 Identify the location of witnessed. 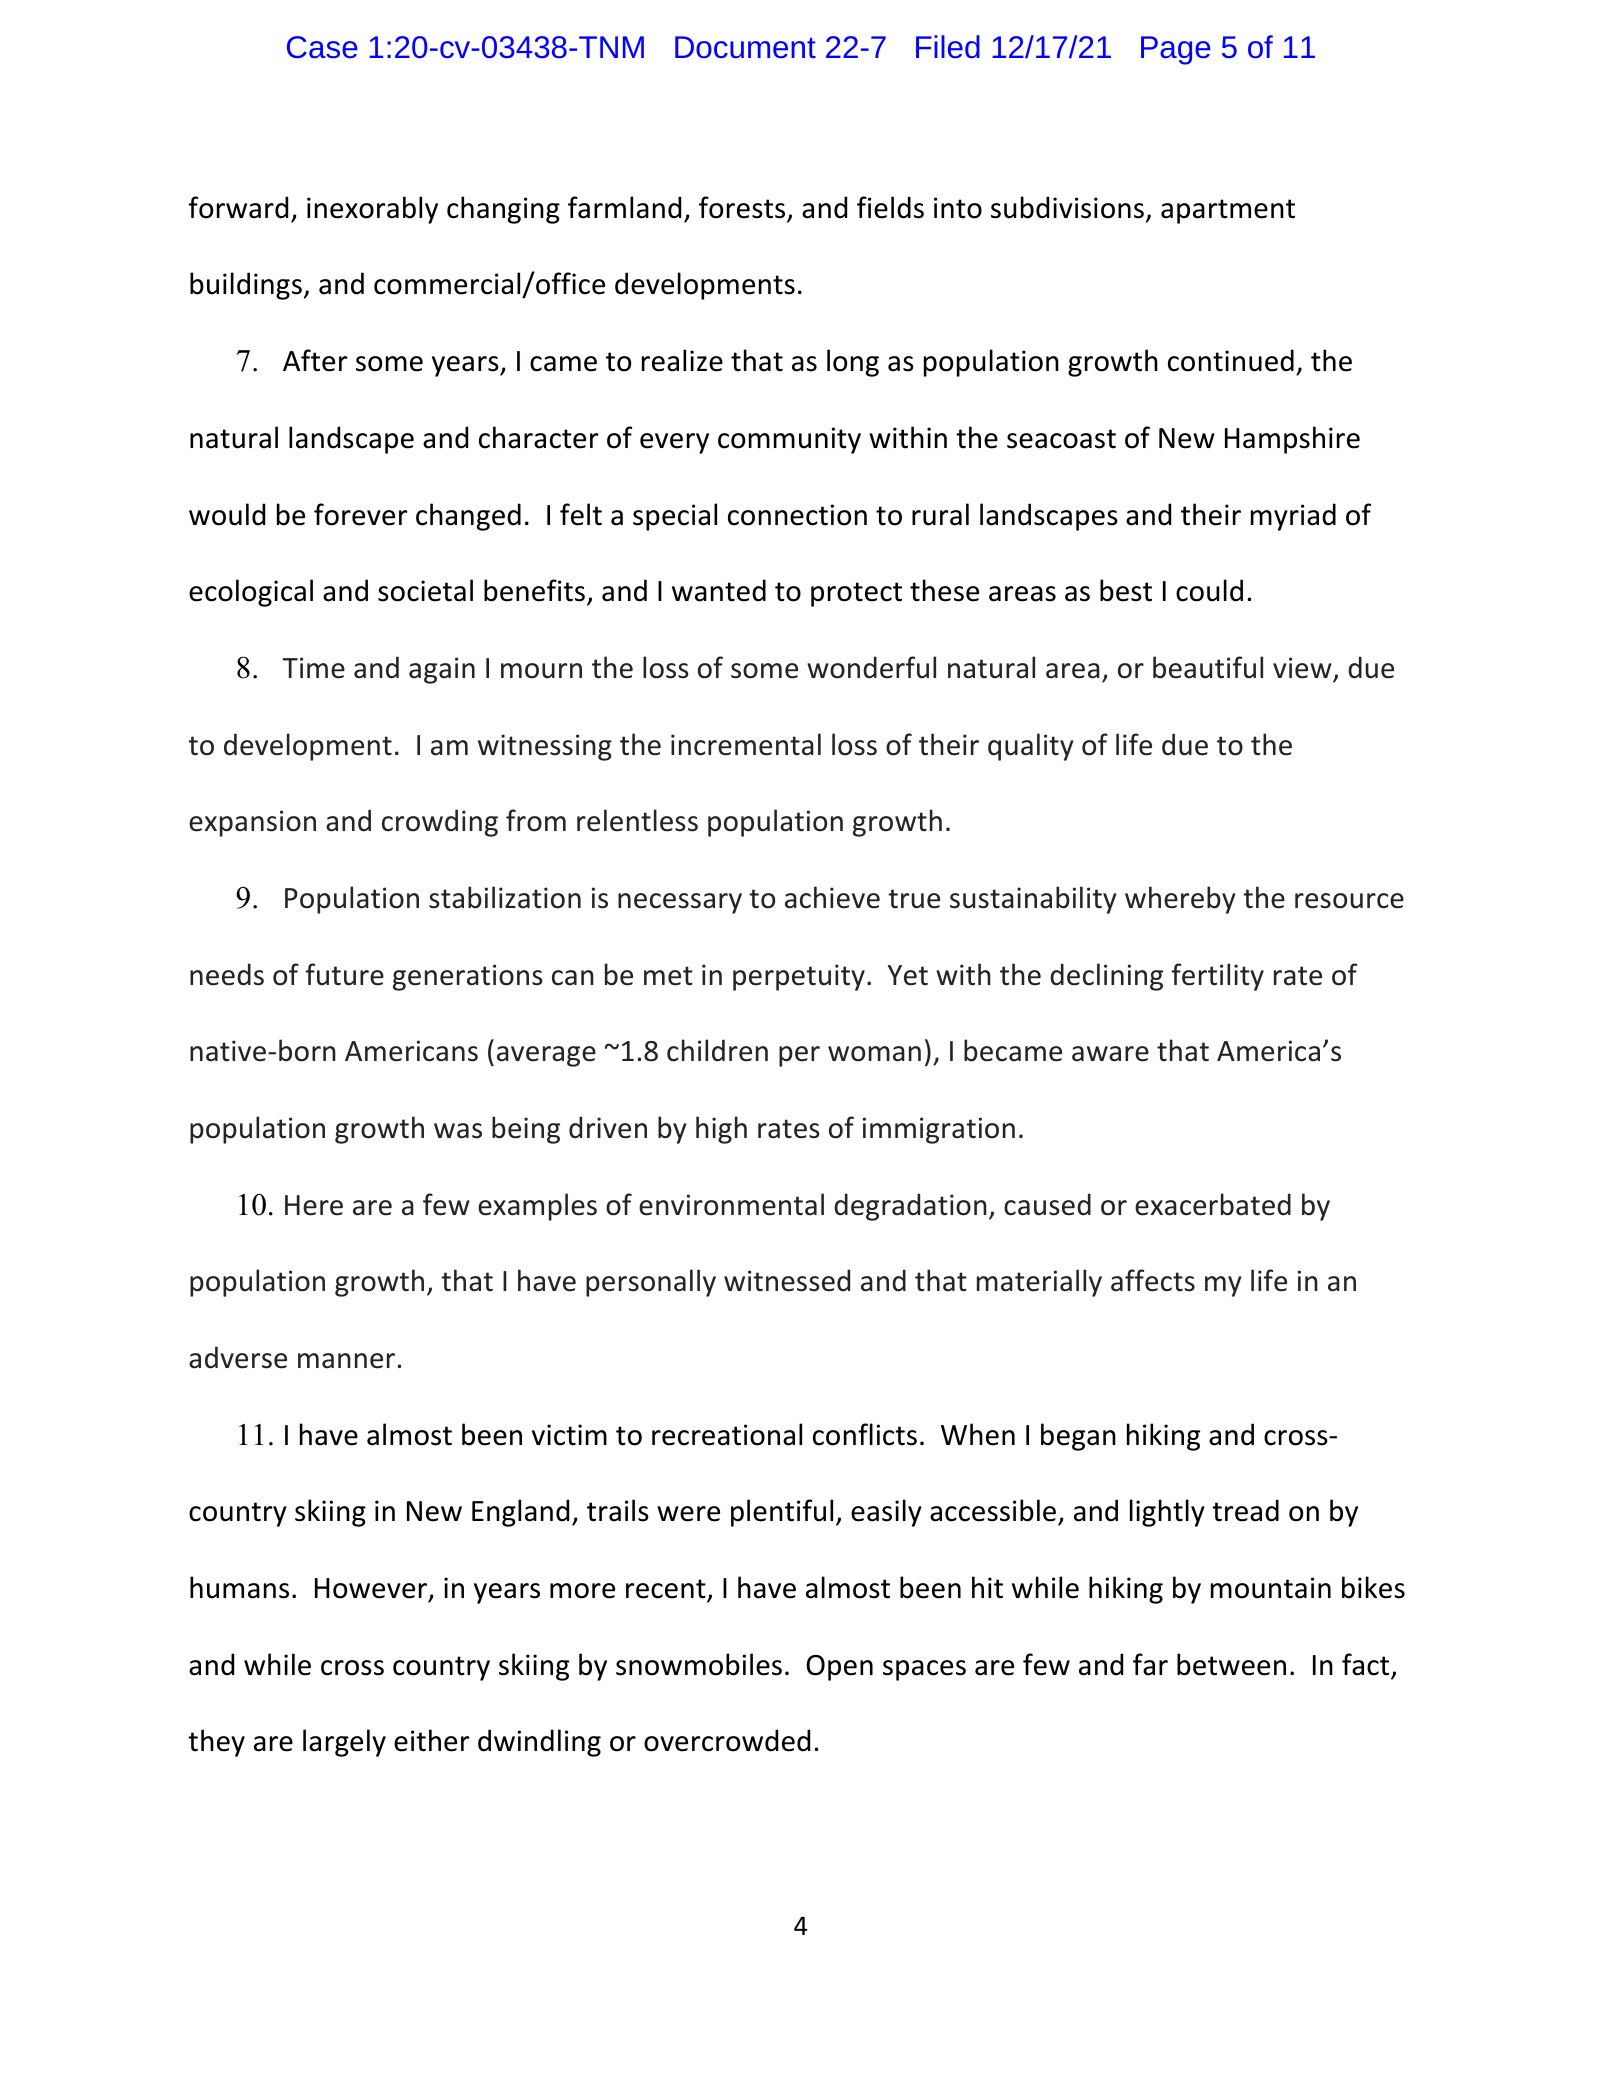
(787, 1280).
